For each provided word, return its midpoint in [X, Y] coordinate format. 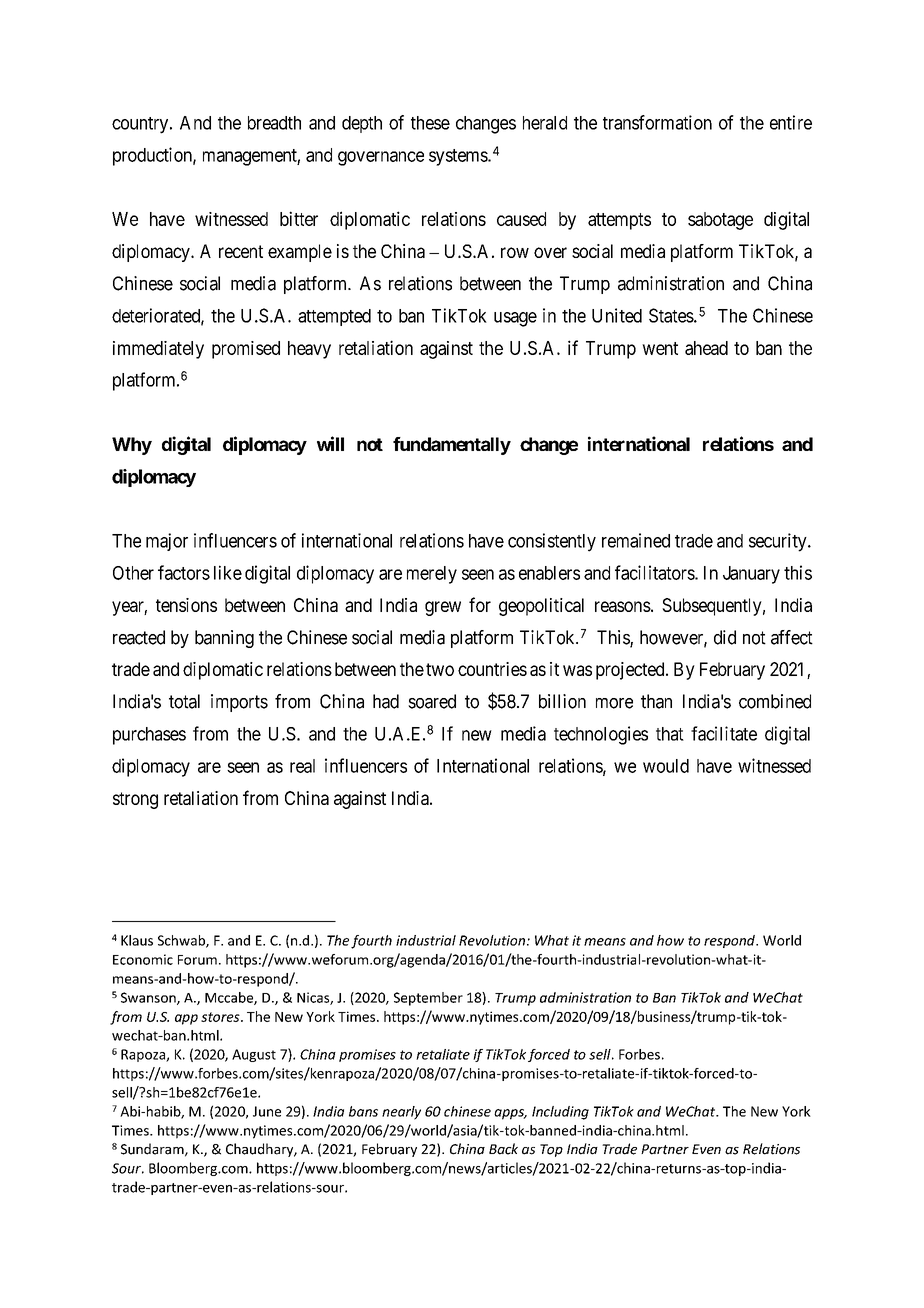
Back [503, 1149]
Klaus [137, 940]
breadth [274, 123]
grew [443, 608]
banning [224, 639]
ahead [706, 348]
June [267, 1111]
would [666, 766]
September [428, 999]
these [430, 123]
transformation [657, 122]
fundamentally [452, 446]
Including [560, 1113]
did [725, 637]
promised [246, 350]
